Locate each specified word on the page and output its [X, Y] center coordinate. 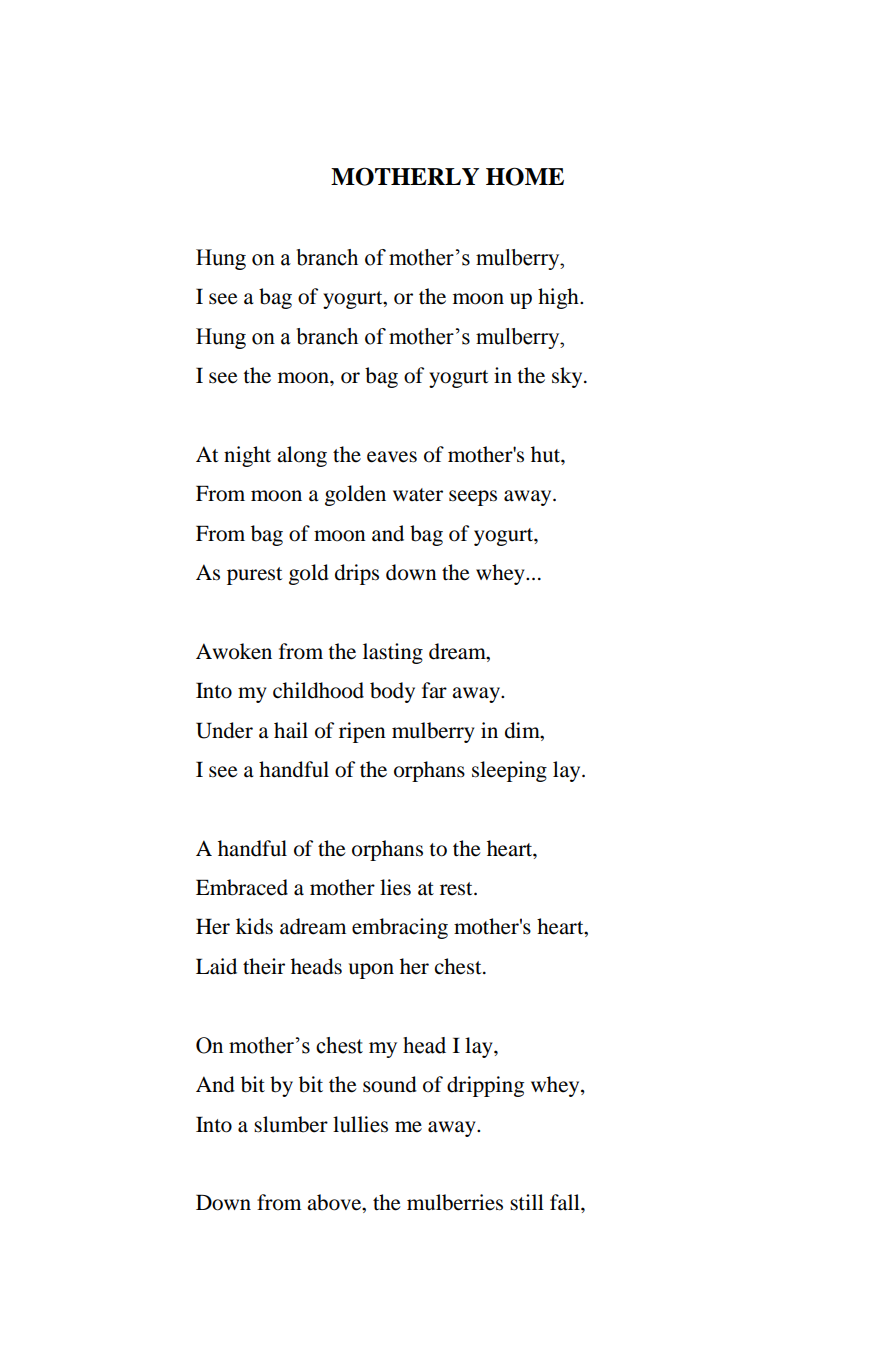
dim [523, 730]
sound [390, 1084]
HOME [525, 176]
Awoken [234, 651]
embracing [400, 928]
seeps [473, 498]
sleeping [509, 771]
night [247, 456]
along [302, 456]
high [559, 298]
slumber [291, 1124]
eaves [392, 457]
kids [254, 926]
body [392, 692]
